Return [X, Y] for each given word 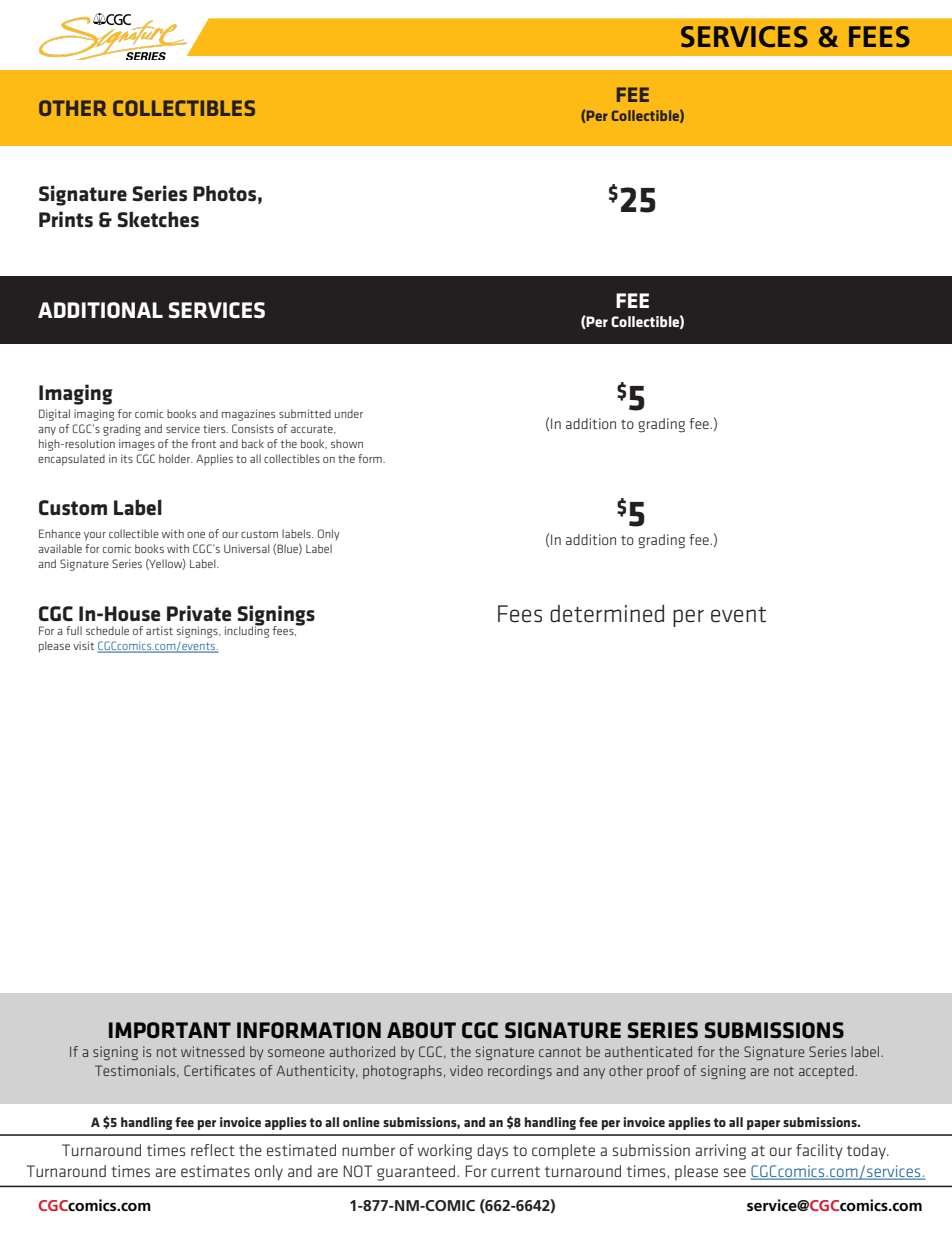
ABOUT [421, 1030]
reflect [213, 1150]
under [349, 413]
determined [607, 614]
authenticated [648, 1051]
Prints [66, 219]
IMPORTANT [170, 1030]
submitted [305, 413]
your [95, 536]
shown [347, 443]
